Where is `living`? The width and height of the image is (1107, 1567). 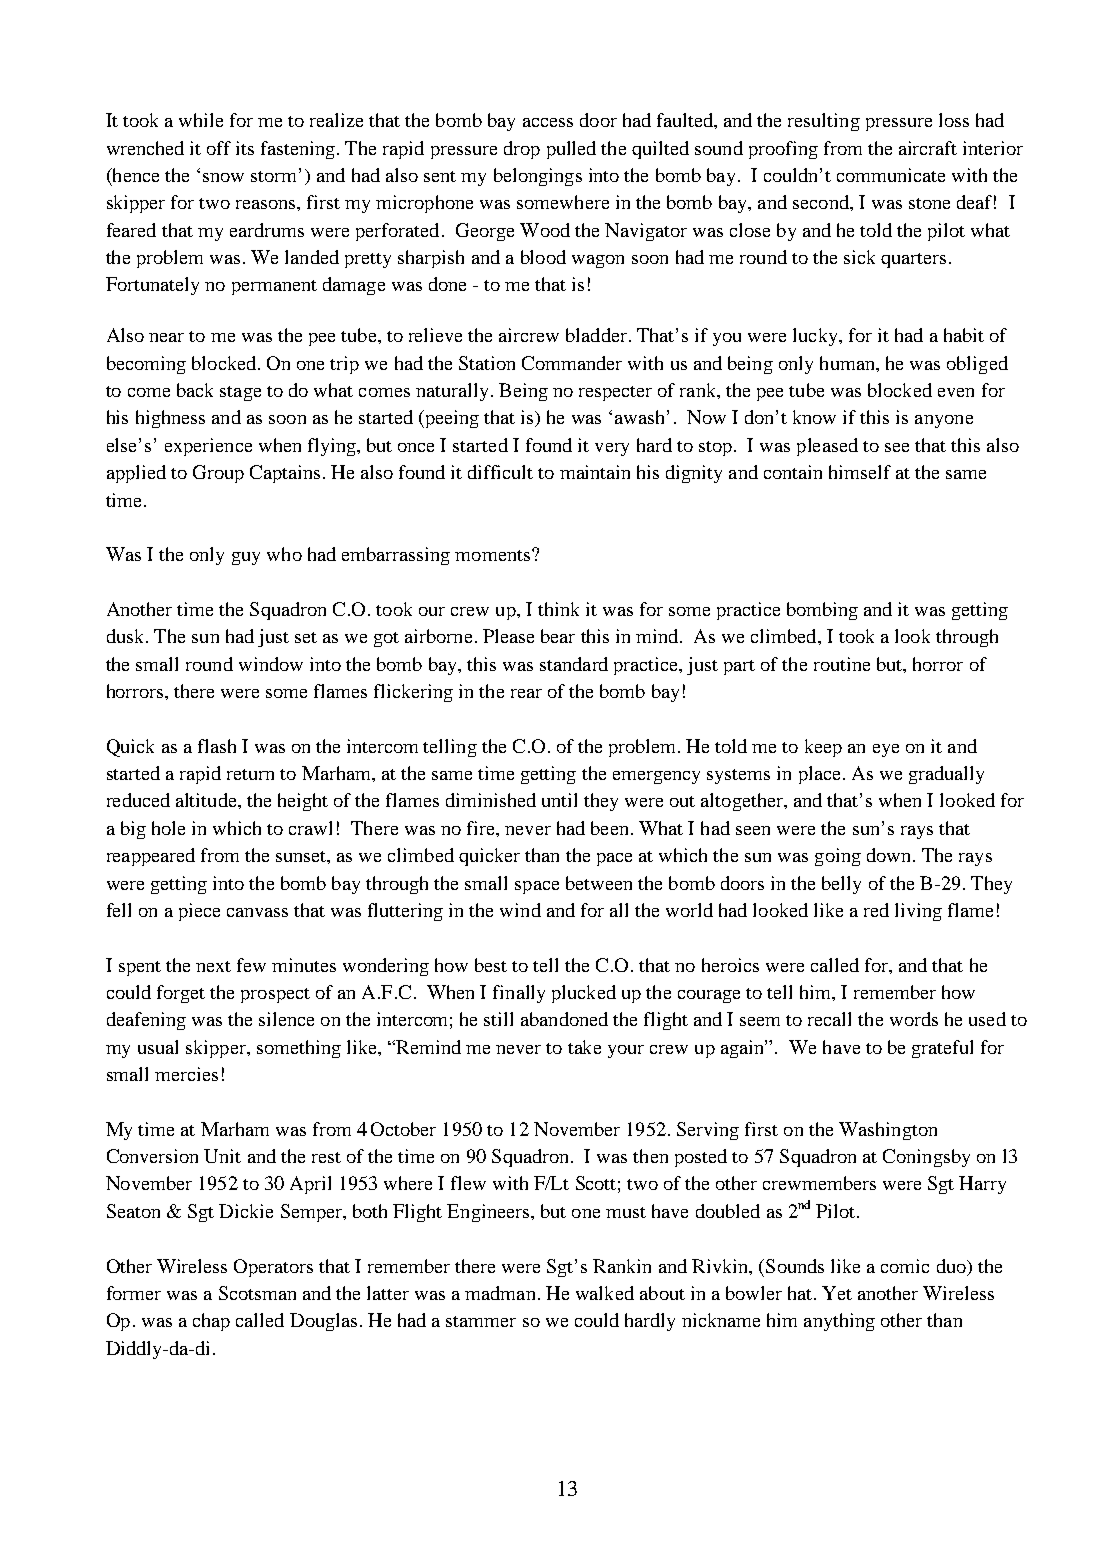
living is located at coordinates (918, 912).
